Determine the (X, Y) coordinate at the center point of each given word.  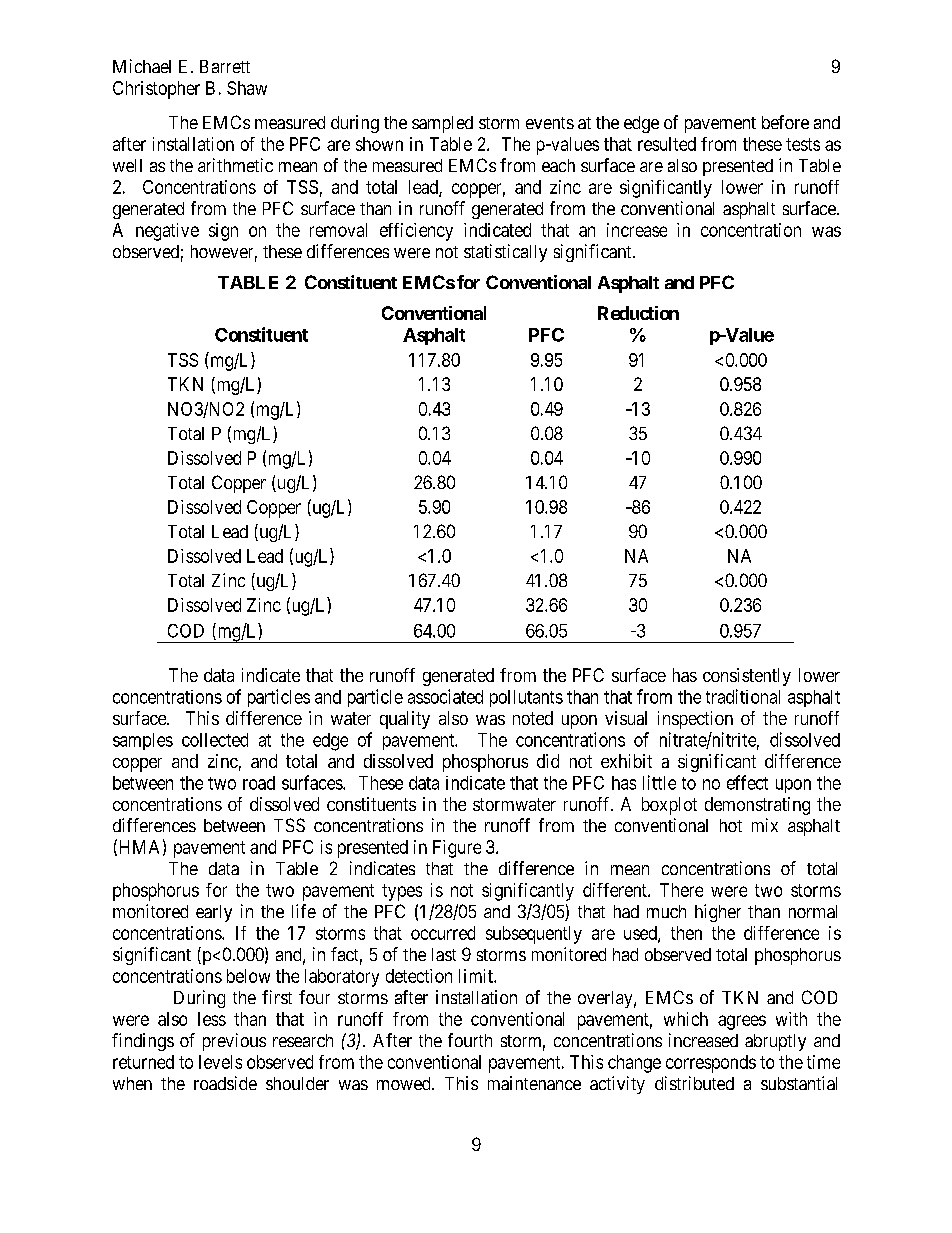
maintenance (534, 1083)
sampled (442, 124)
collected (215, 740)
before (785, 122)
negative (167, 232)
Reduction (638, 313)
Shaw (247, 88)
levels (220, 1062)
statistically (505, 253)
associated (445, 696)
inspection (695, 720)
